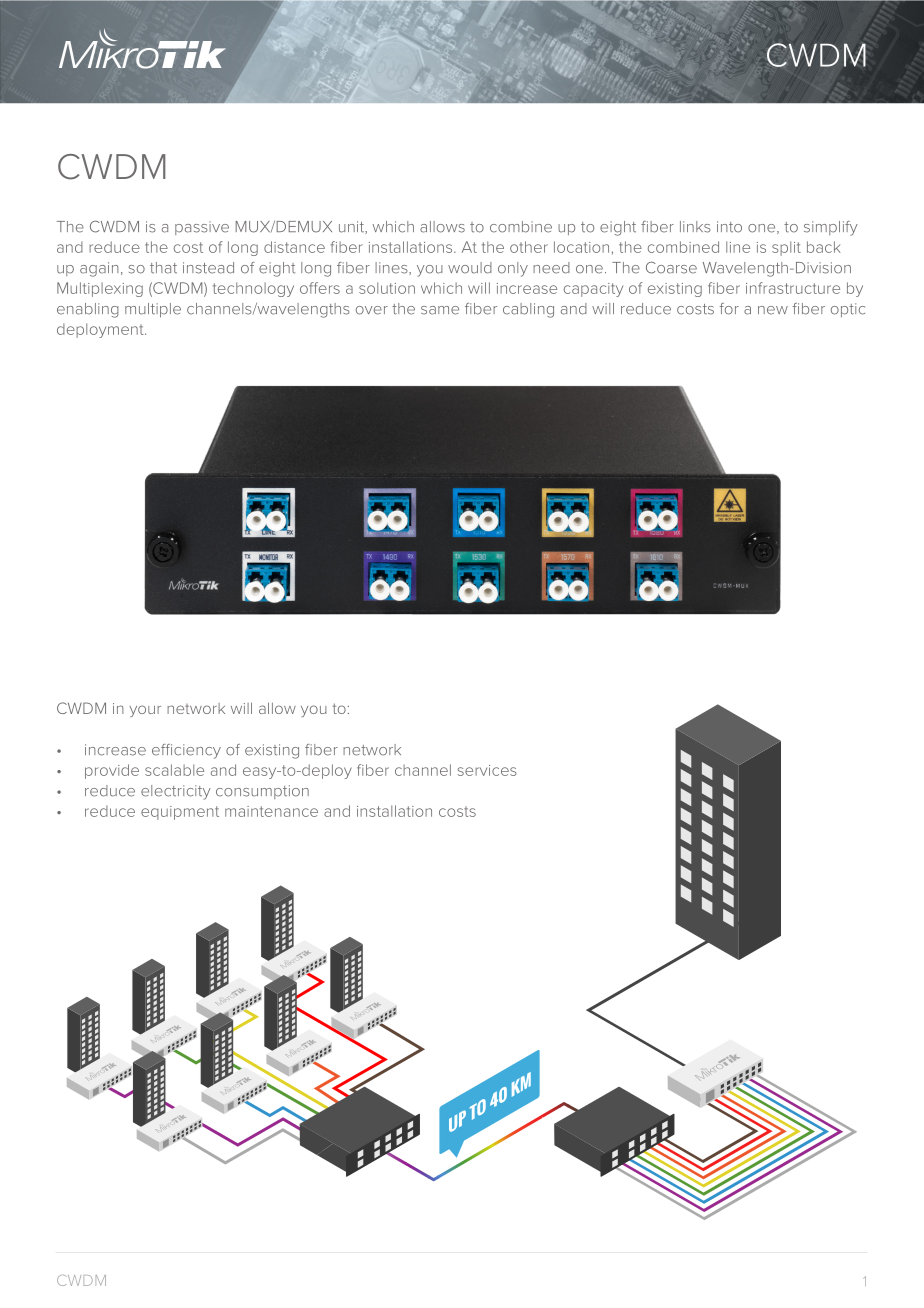 The width and height of the image is (924, 1308). Describe the element at coordinates (487, 770) in the image. I see `services` at that location.
